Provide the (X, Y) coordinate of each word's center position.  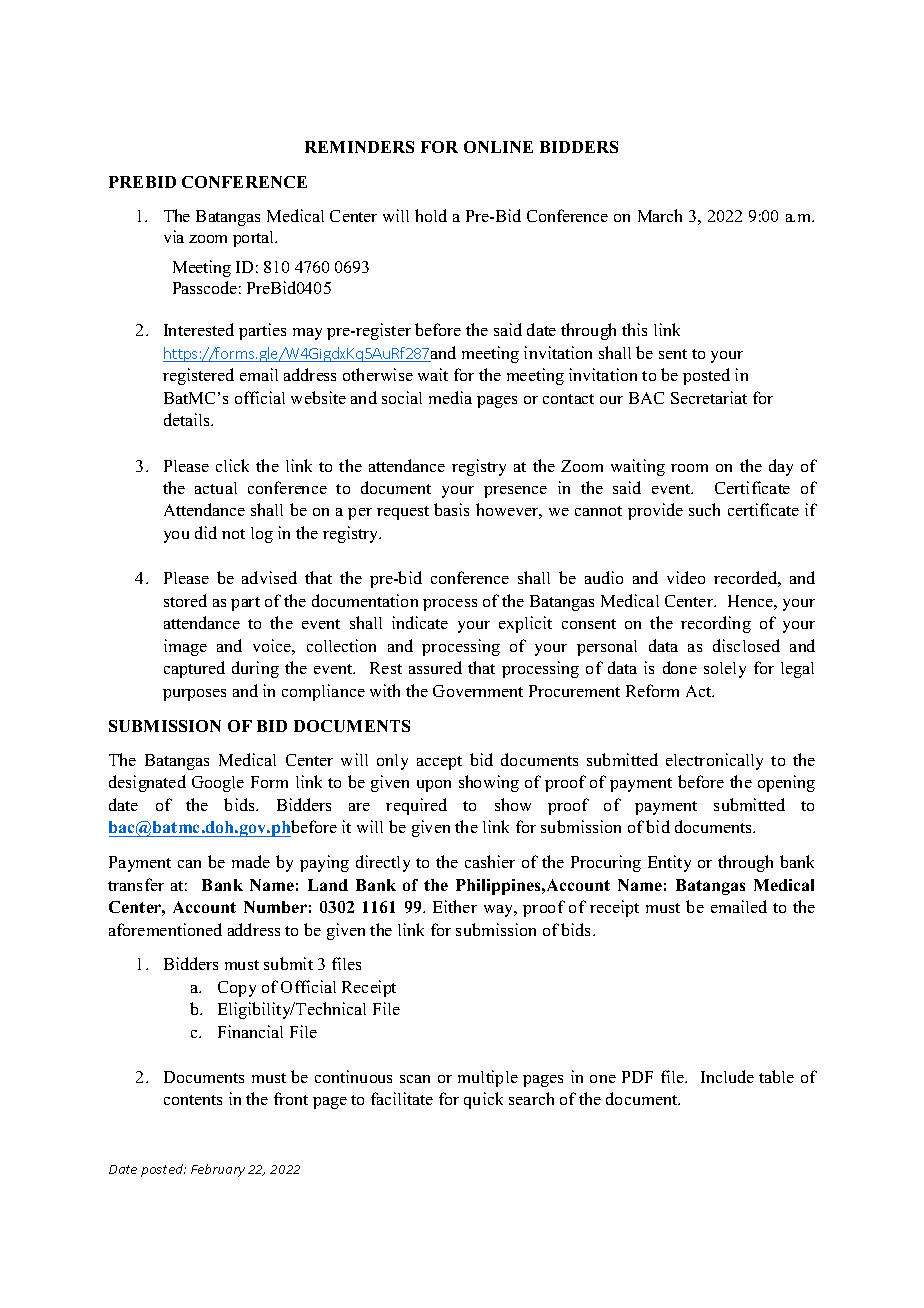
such (704, 509)
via (174, 236)
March (660, 215)
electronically (714, 761)
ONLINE (498, 147)
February (218, 1170)
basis (451, 509)
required (416, 806)
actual (216, 488)
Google (218, 784)
